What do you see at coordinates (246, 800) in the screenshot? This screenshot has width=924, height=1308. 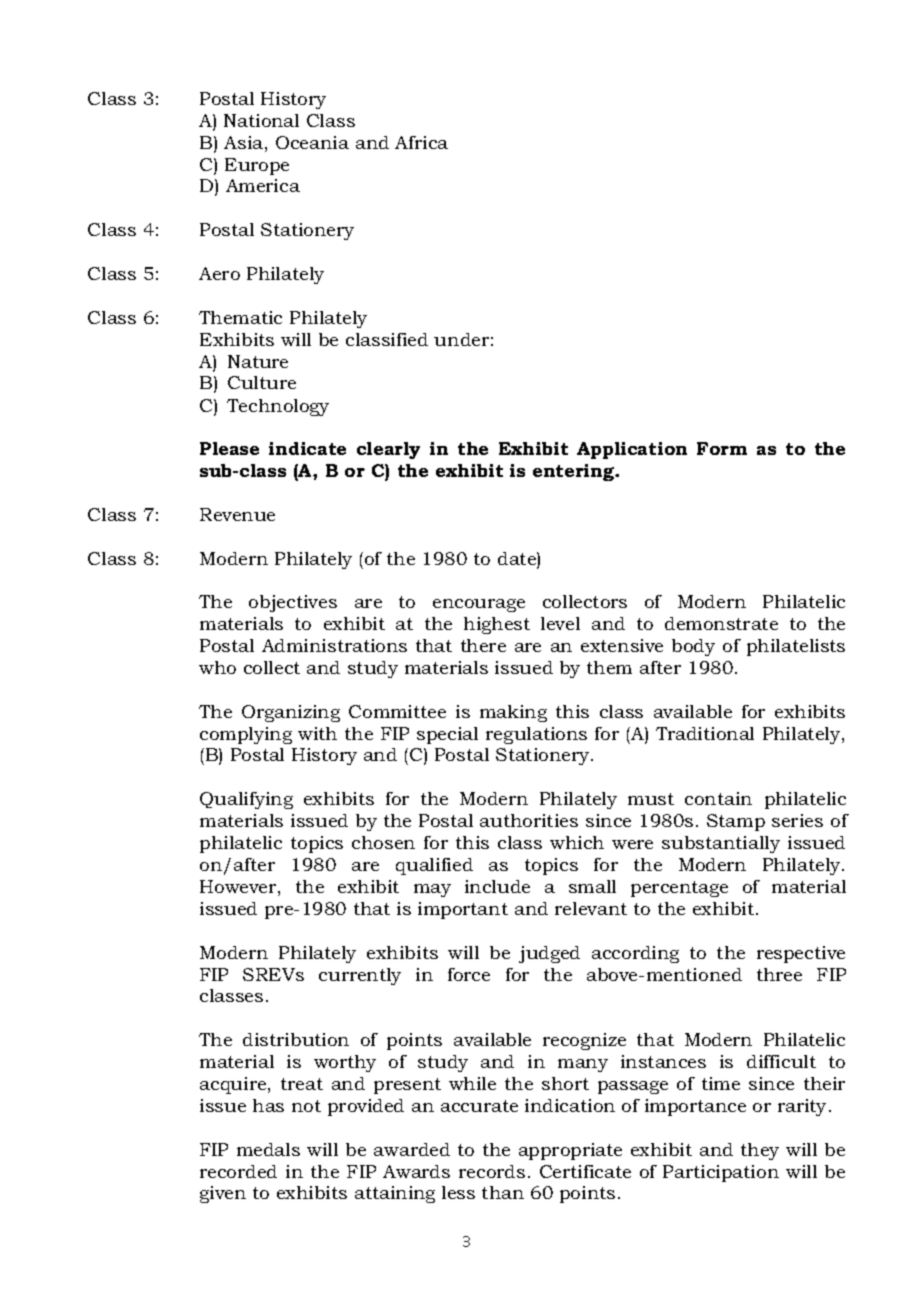 I see `Qualifying` at bounding box center [246, 800].
